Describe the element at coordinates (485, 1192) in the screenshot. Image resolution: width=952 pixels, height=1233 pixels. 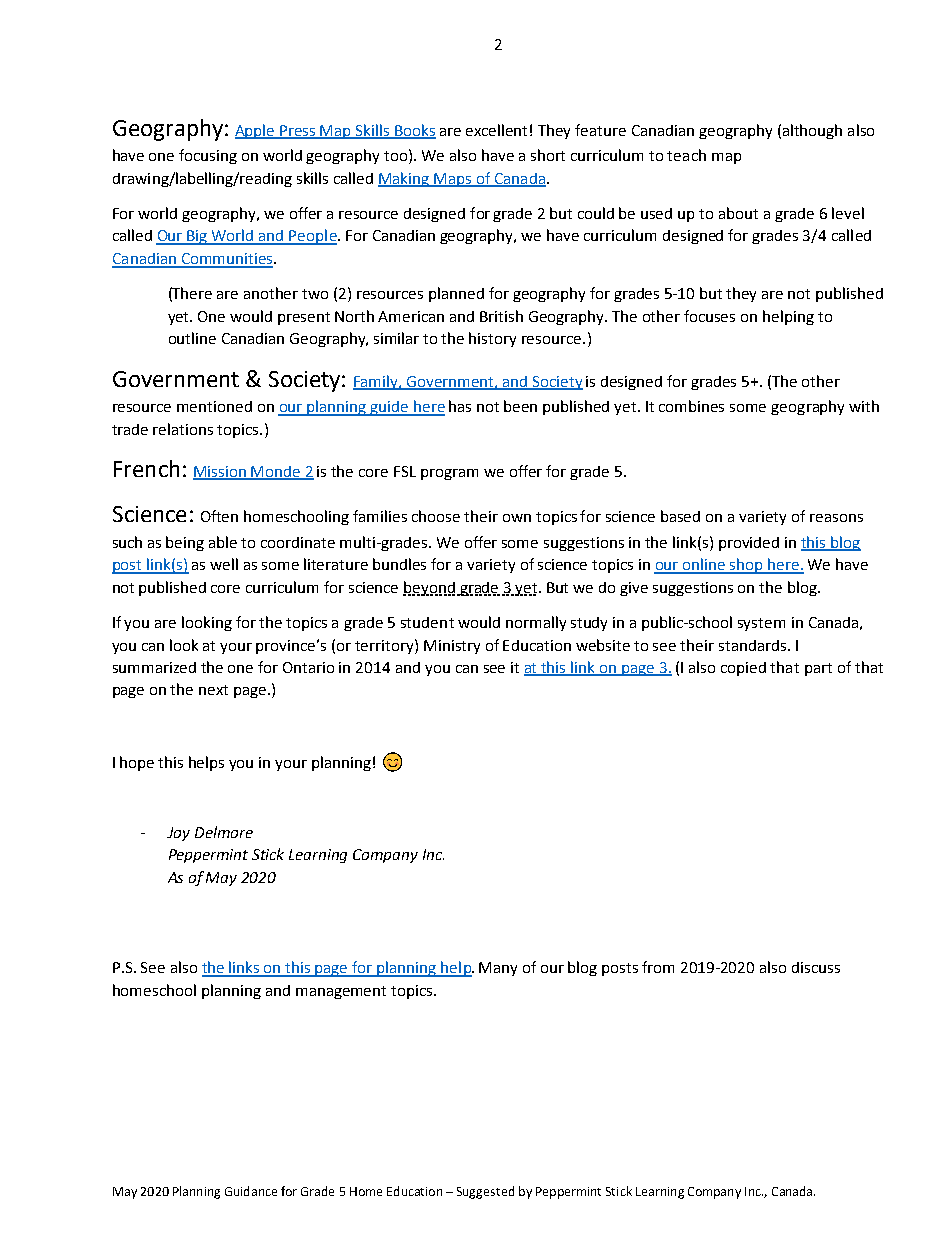
I see `Suggested` at that location.
